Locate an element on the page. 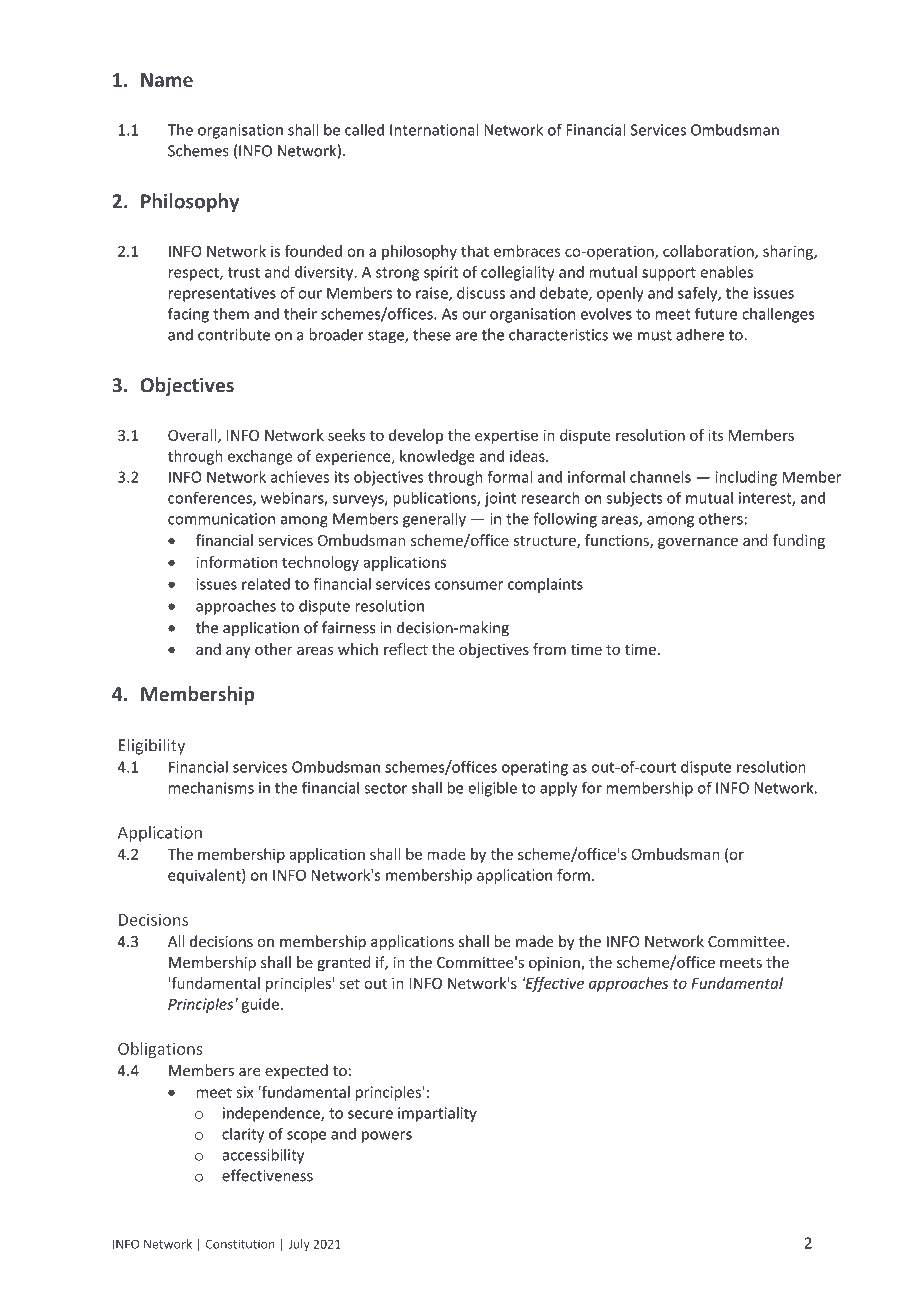 This page has height=1308, width=924. apply is located at coordinates (558, 789).
